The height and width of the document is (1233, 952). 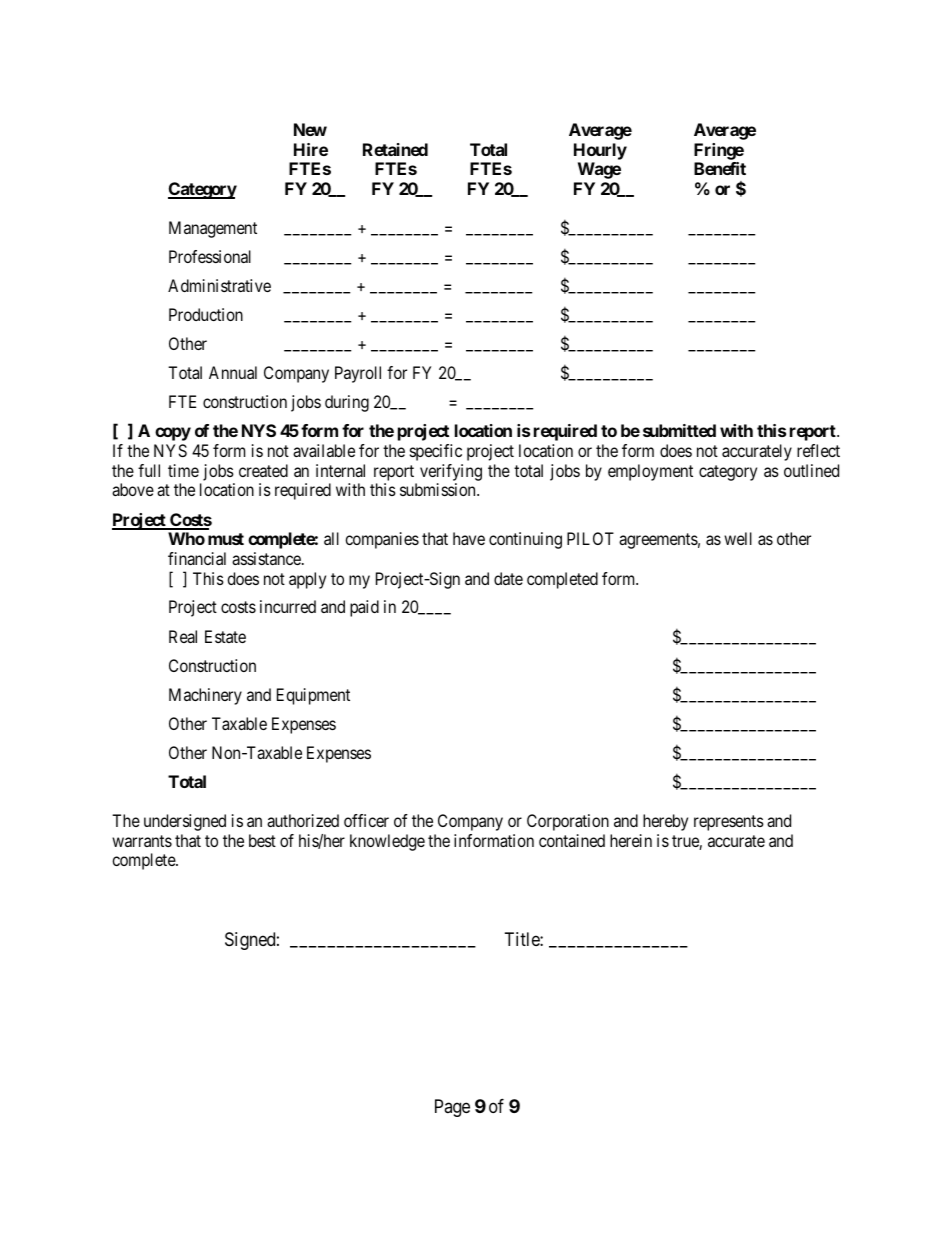 What do you see at coordinates (395, 149) in the document?
I see `Retained` at bounding box center [395, 149].
